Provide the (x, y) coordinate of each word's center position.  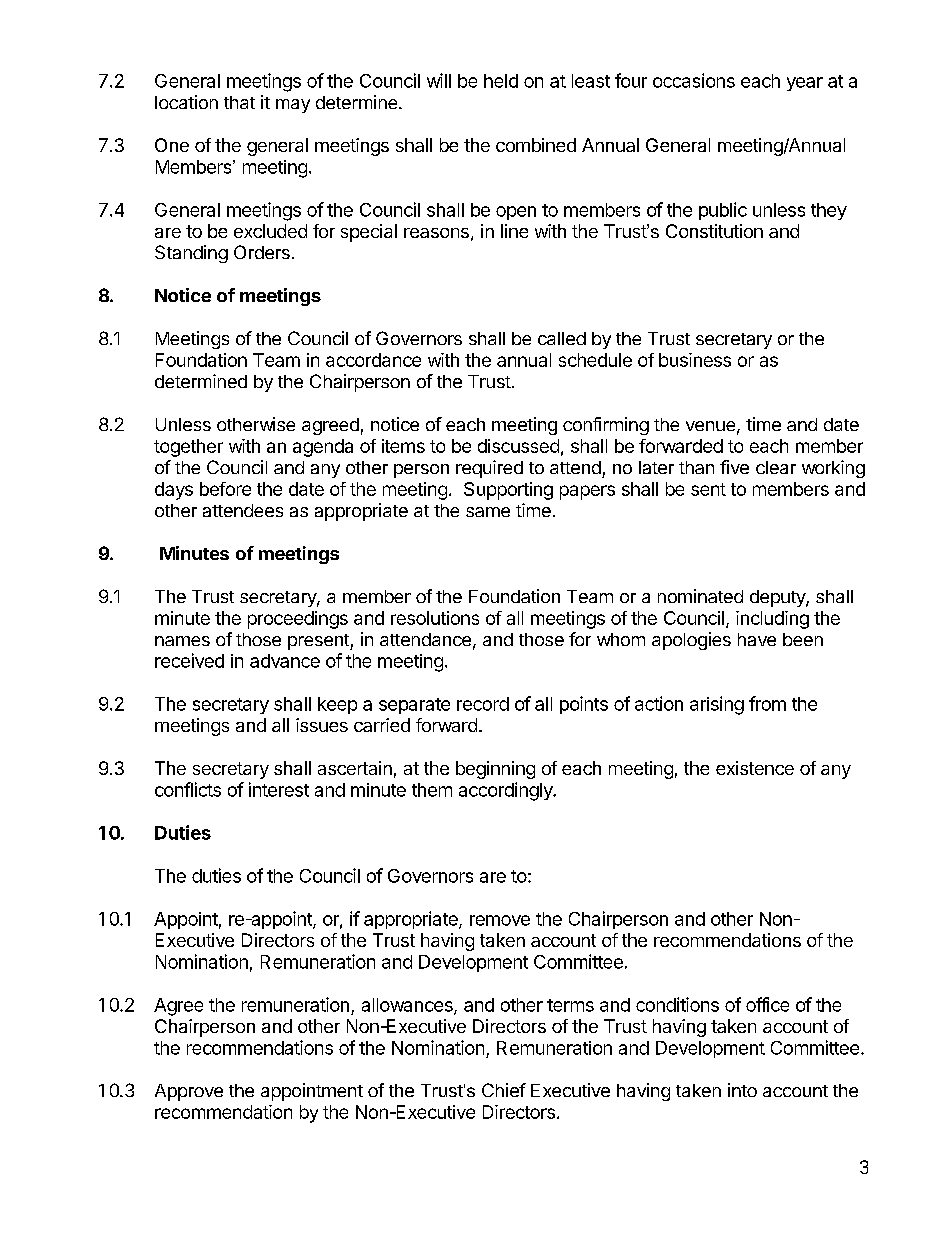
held (501, 81)
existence (755, 768)
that (239, 102)
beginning (495, 770)
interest (279, 789)
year (805, 84)
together (188, 448)
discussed (518, 446)
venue (710, 426)
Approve (189, 1092)
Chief (504, 1090)
